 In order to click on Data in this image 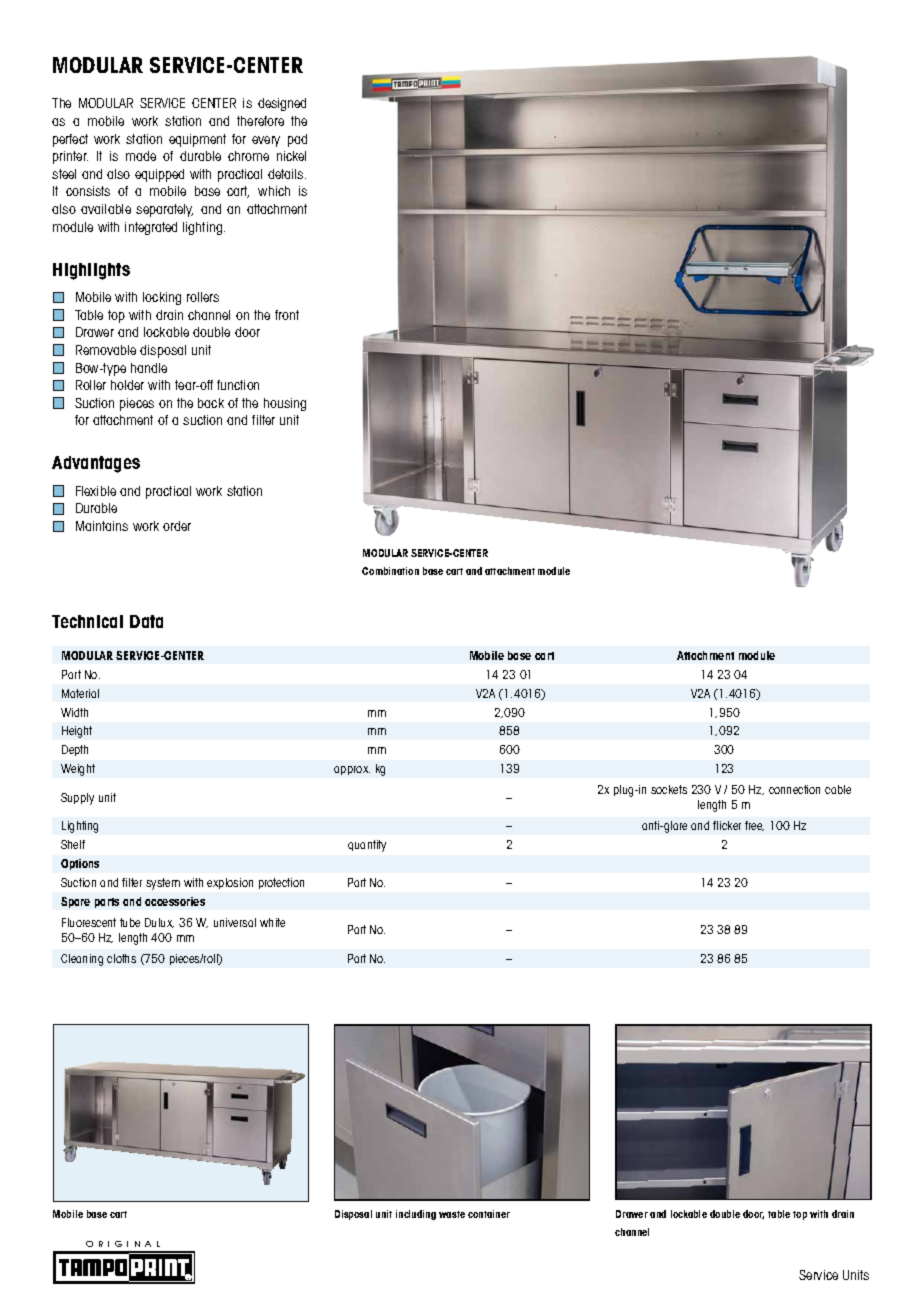, I will do `click(146, 621)`.
